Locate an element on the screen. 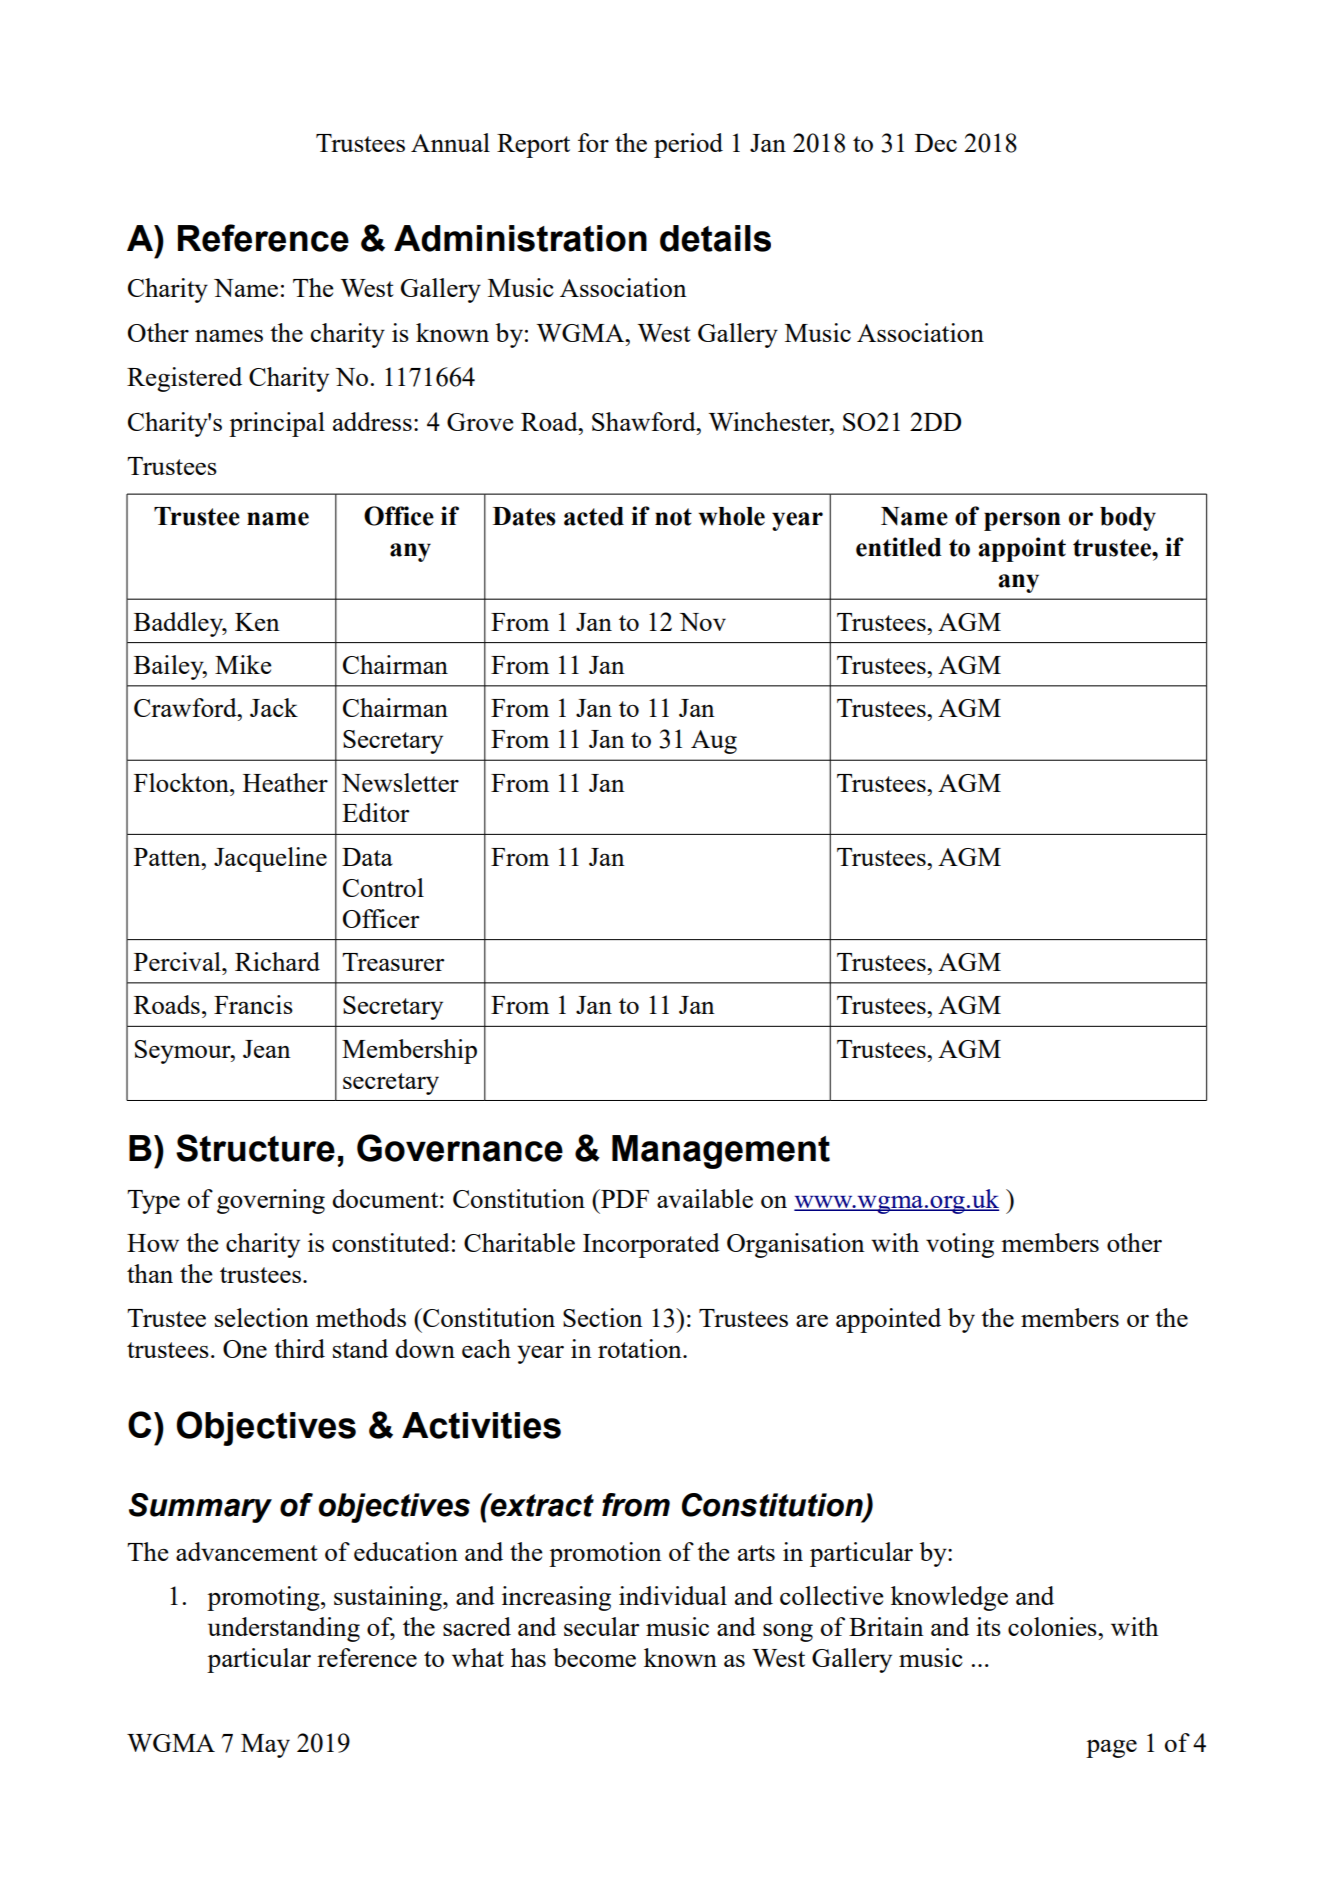 The height and width of the screenshot is (1886, 1333). rotation is located at coordinates (641, 1348).
